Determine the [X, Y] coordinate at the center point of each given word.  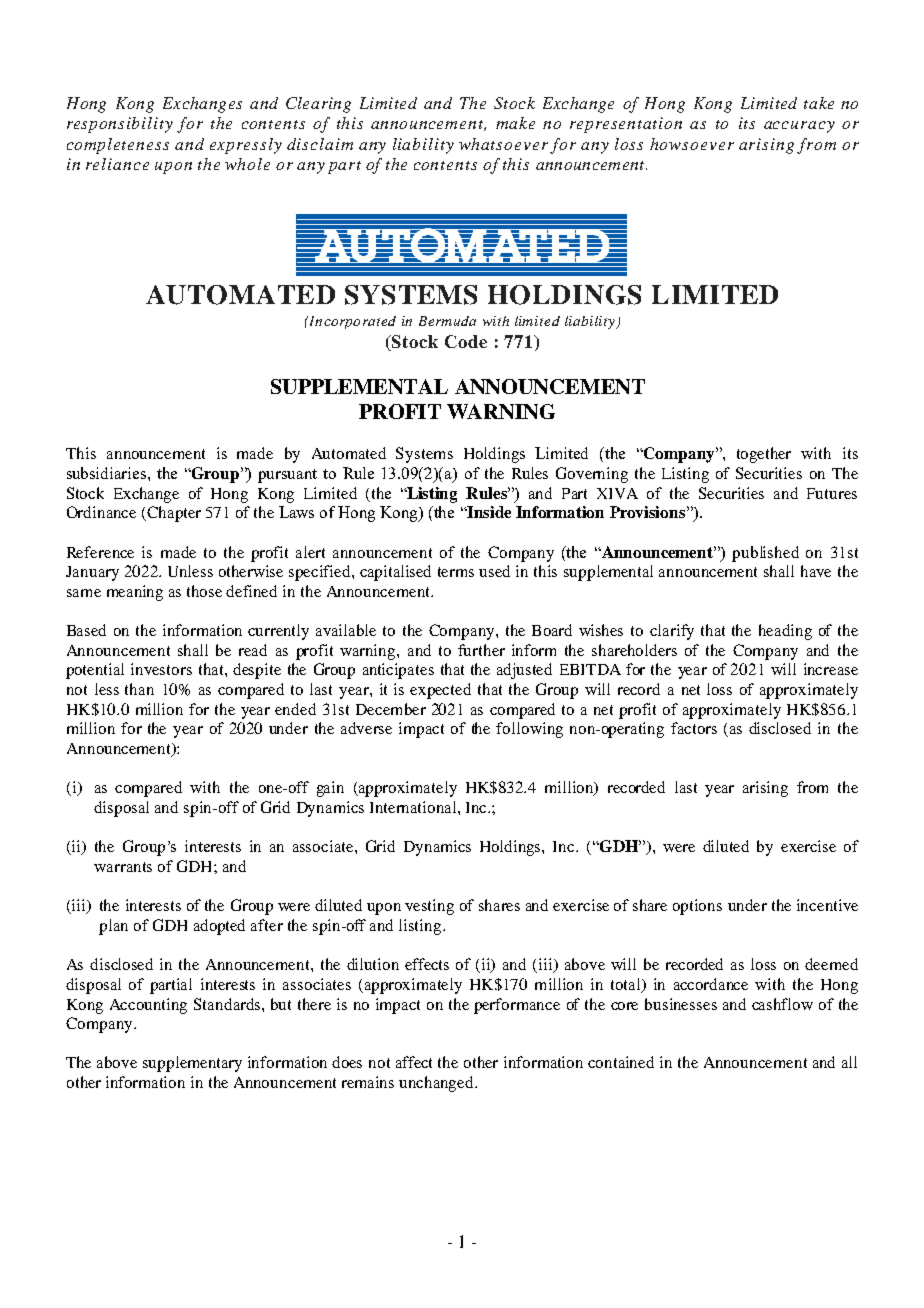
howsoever [692, 144]
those [204, 591]
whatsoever [503, 144]
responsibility [120, 125]
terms [456, 572]
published [765, 554]
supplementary [192, 1064]
